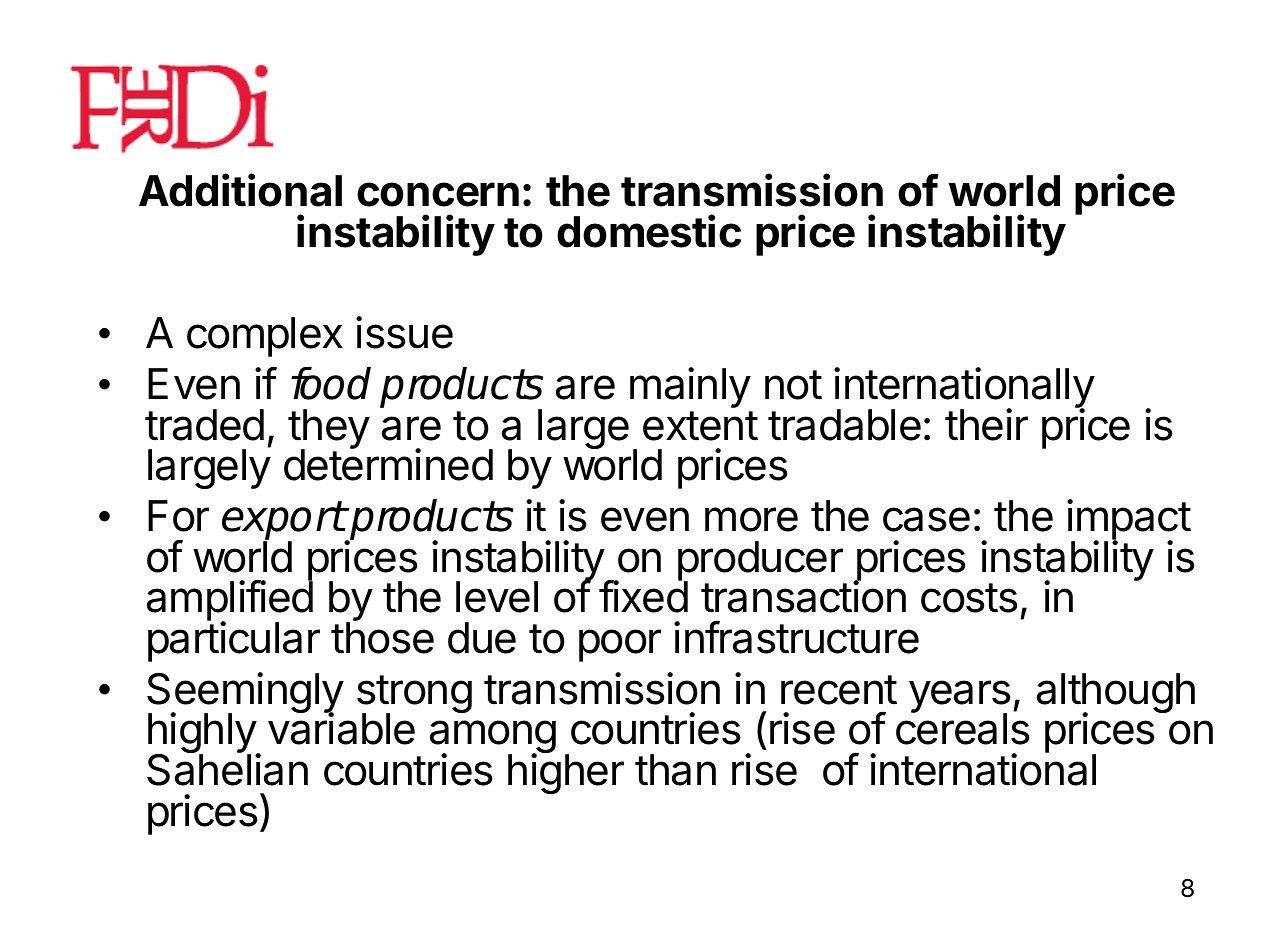 This screenshot has height=952, width=1270. What do you see at coordinates (341, 728) in the screenshot?
I see `variable` at bounding box center [341, 728].
